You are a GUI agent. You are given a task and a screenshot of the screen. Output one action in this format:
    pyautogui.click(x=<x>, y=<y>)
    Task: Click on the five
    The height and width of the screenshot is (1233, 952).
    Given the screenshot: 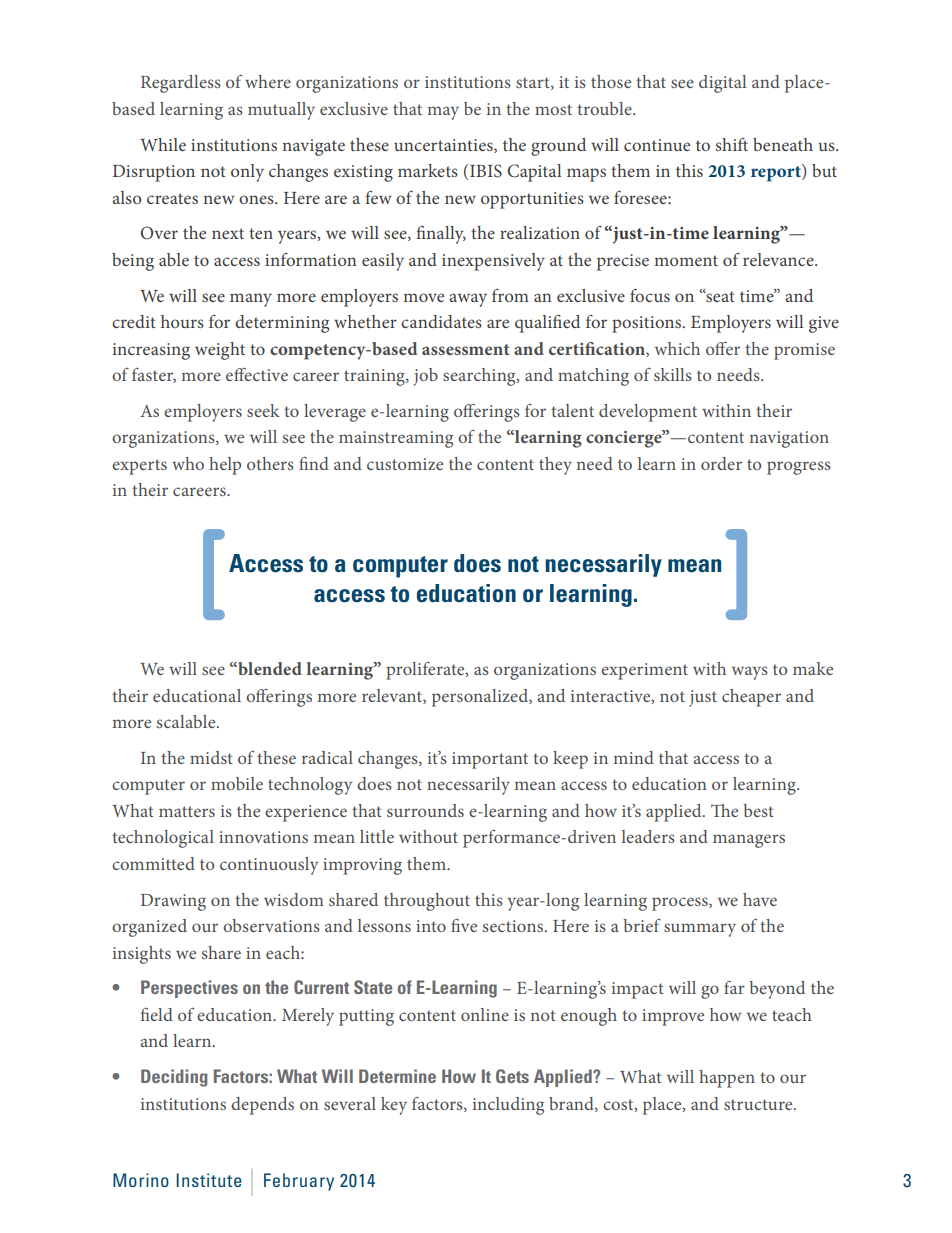 What is the action you would take?
    pyautogui.click(x=464, y=925)
